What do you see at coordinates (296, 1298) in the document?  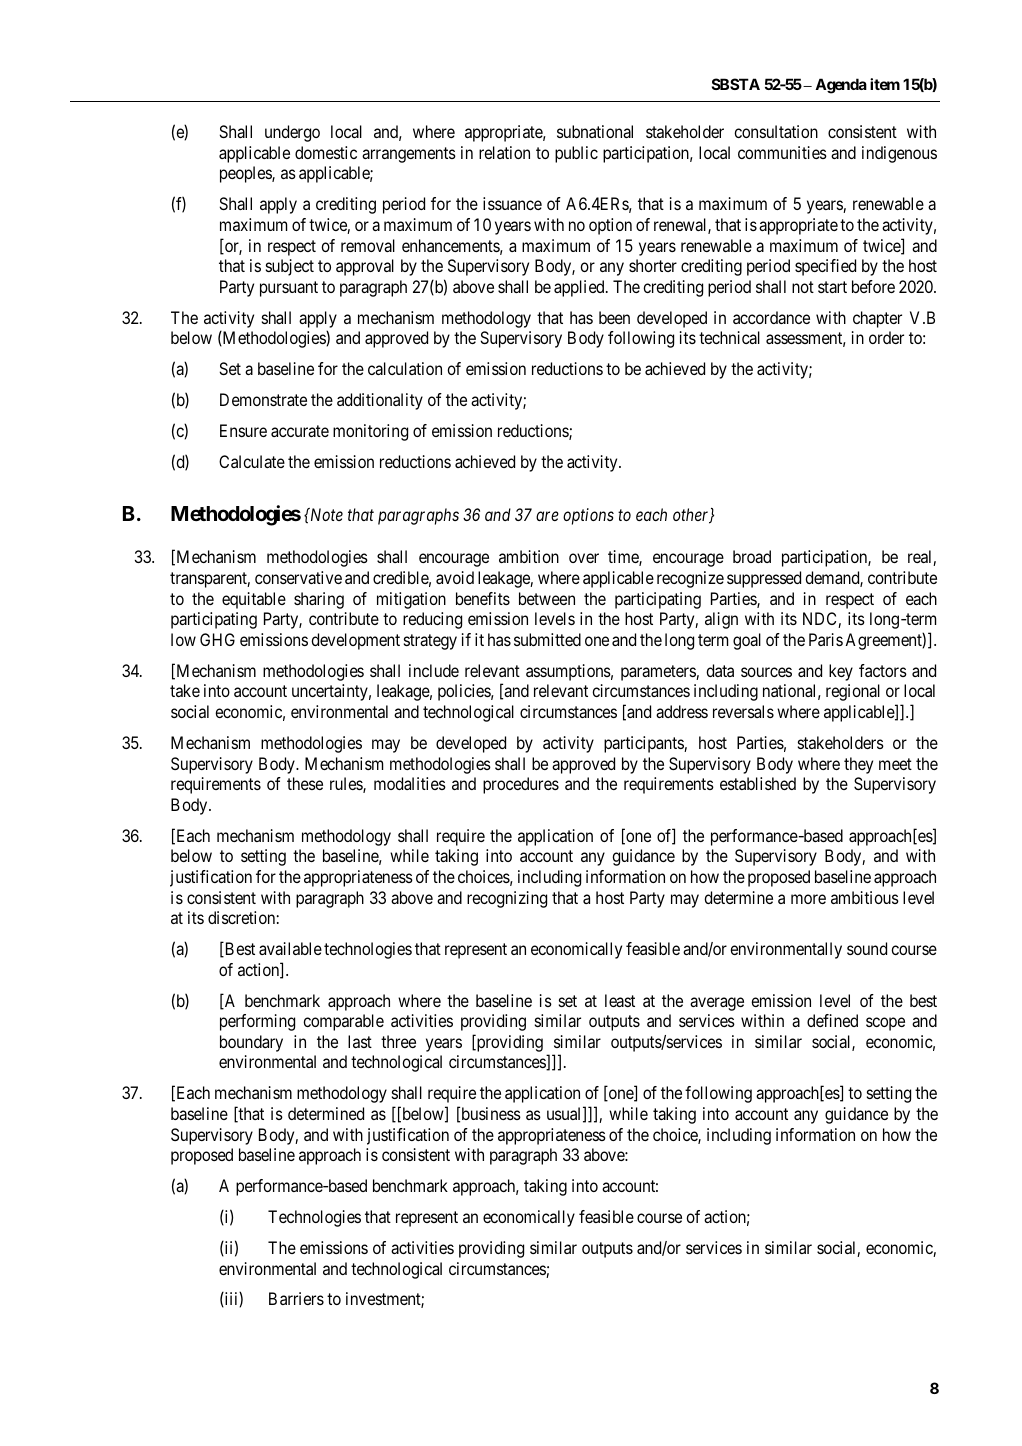 I see `Barriers` at bounding box center [296, 1298].
